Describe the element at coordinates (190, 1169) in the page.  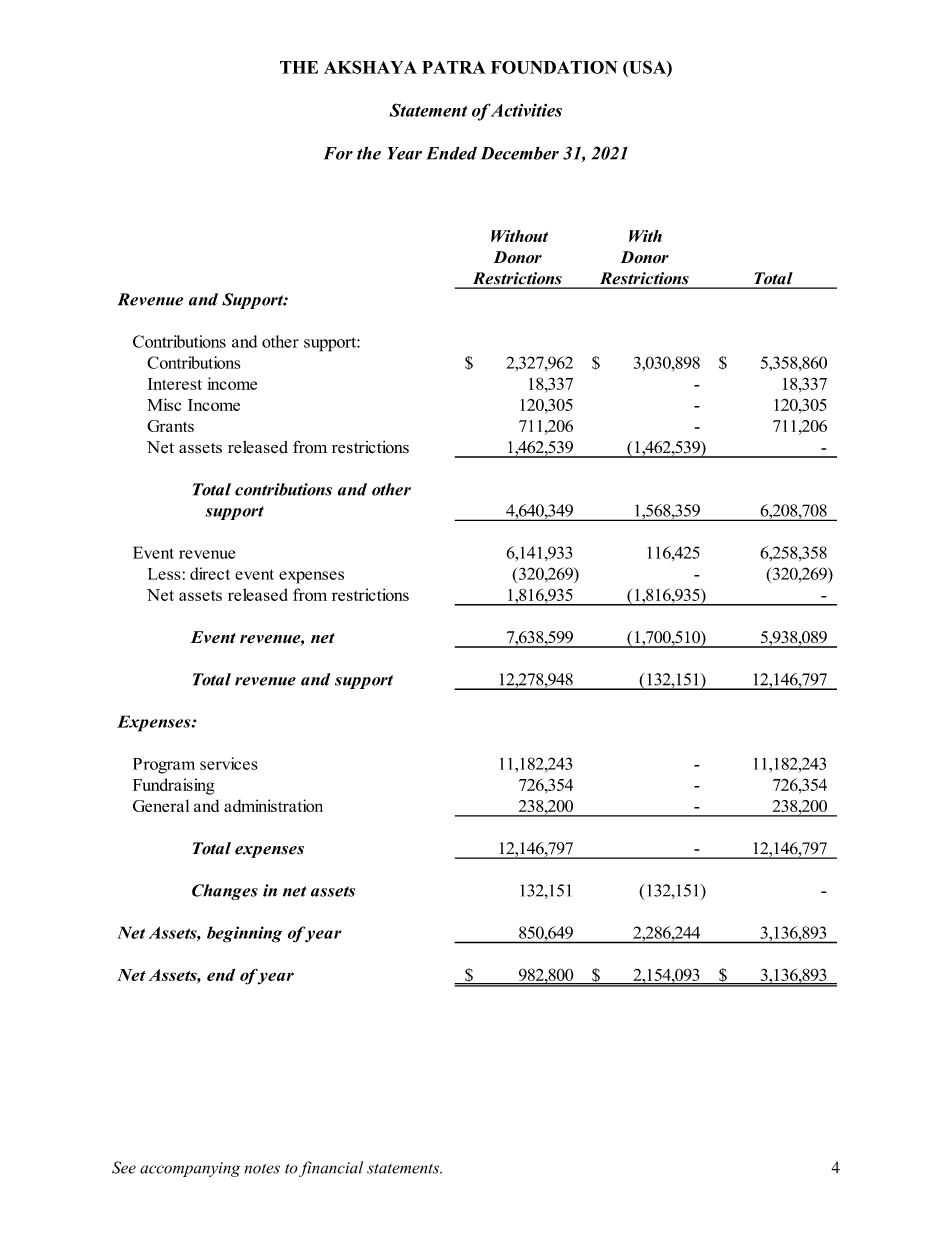
I see `accompanying` at that location.
